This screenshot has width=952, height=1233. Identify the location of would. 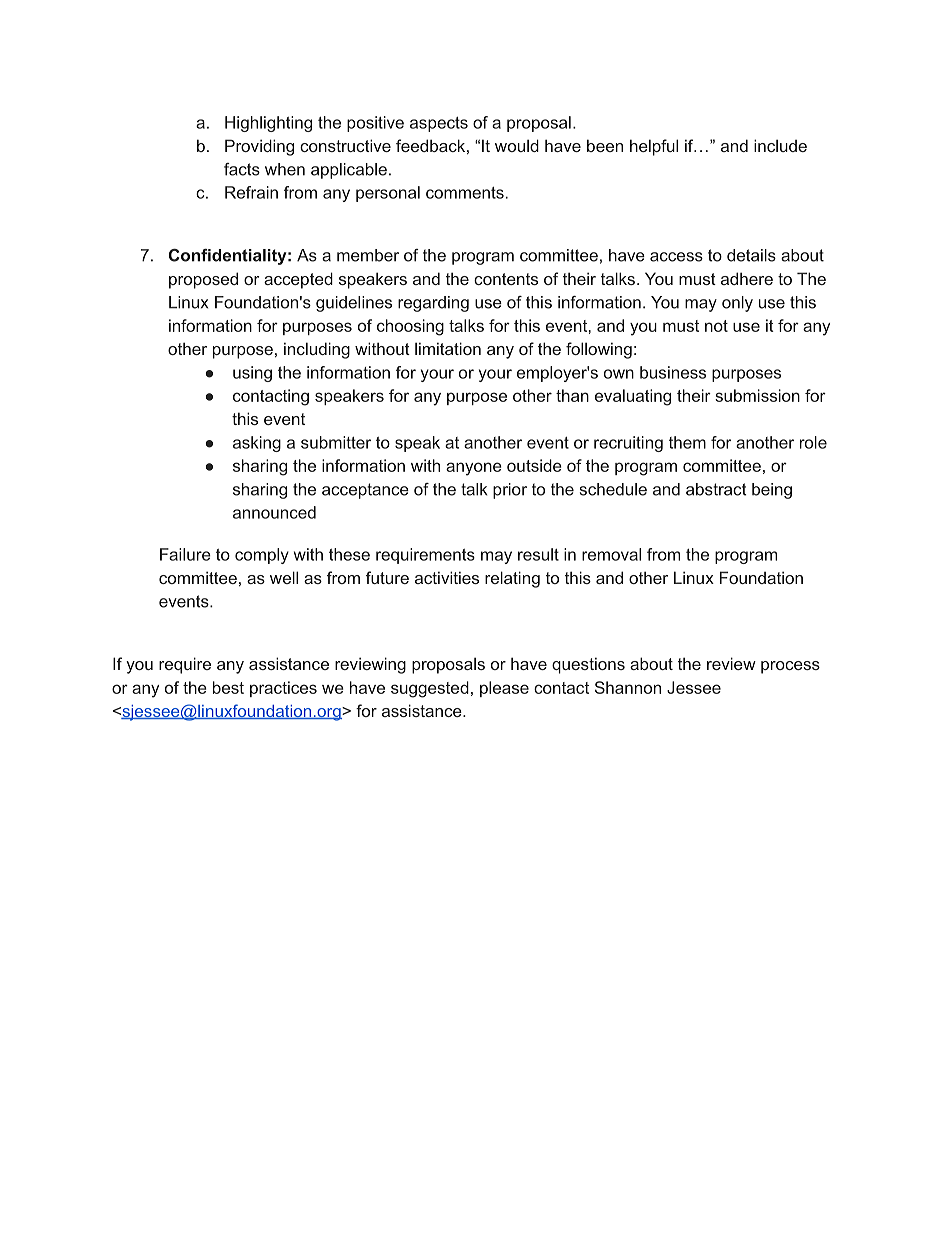
(517, 145).
